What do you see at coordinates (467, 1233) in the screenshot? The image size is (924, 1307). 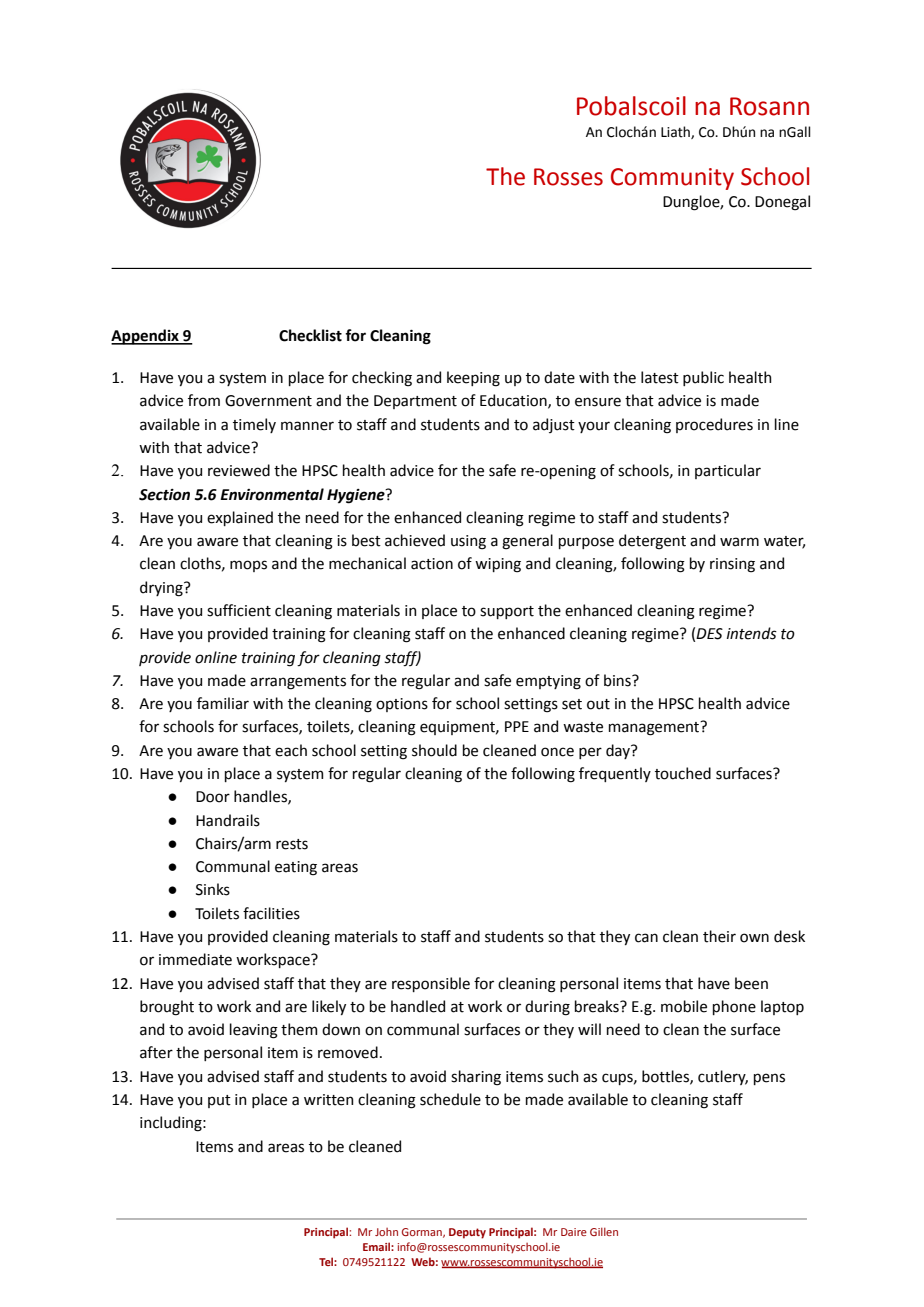 I see `Deputy` at bounding box center [467, 1233].
